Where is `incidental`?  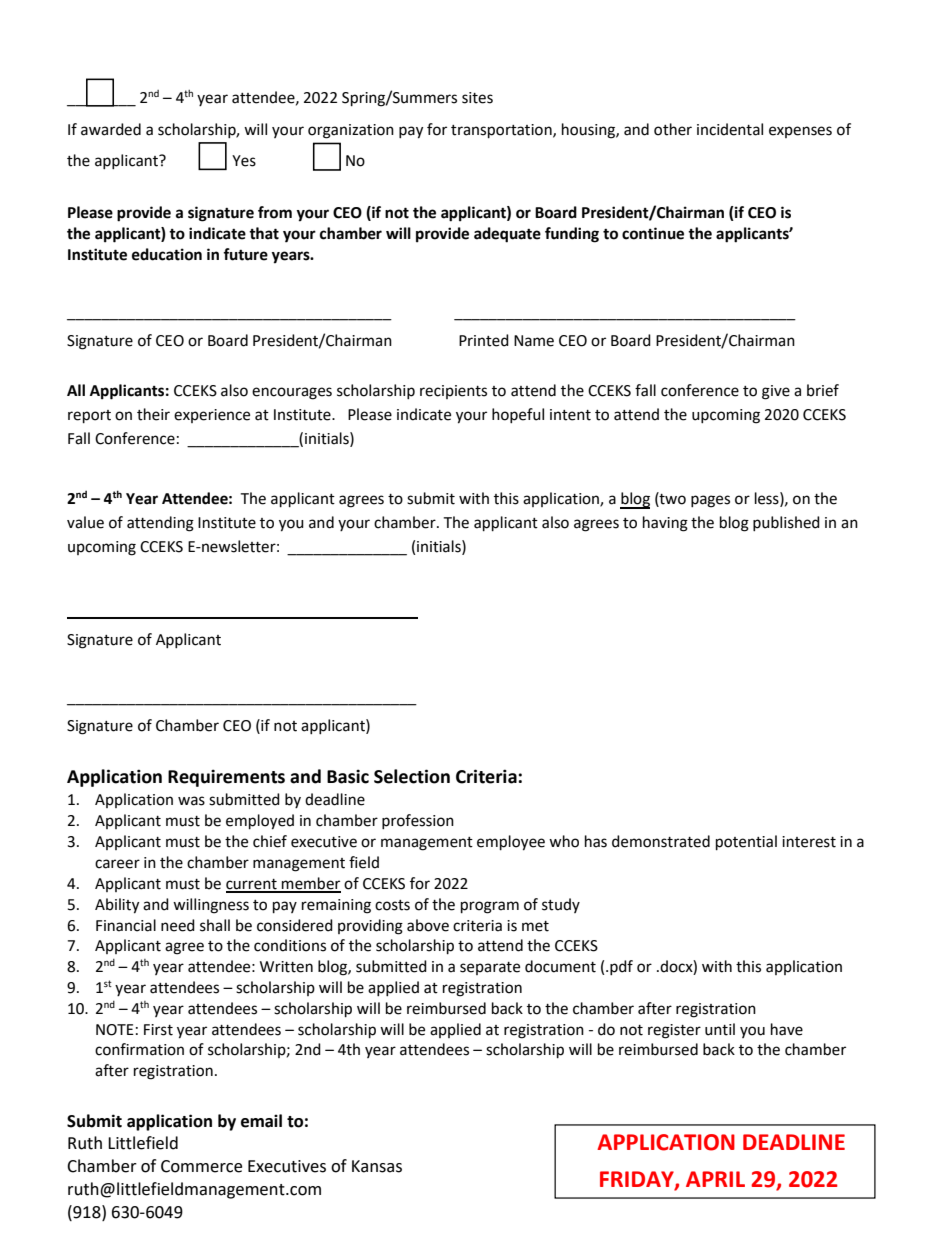
incidental is located at coordinates (730, 129).
